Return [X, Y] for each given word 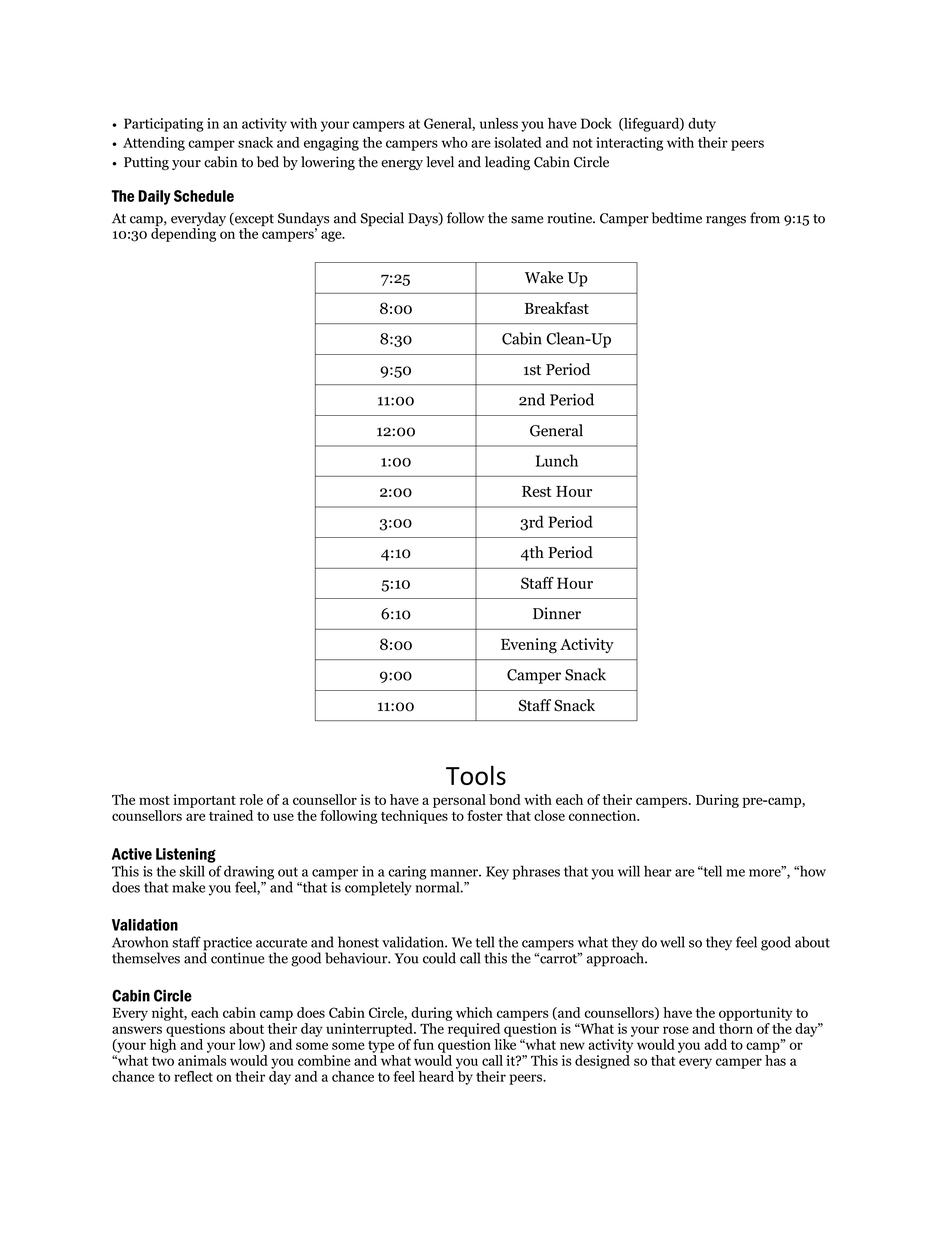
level [440, 162]
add [715, 1044]
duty [702, 125]
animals [202, 1060]
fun [423, 1044]
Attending [154, 144]
